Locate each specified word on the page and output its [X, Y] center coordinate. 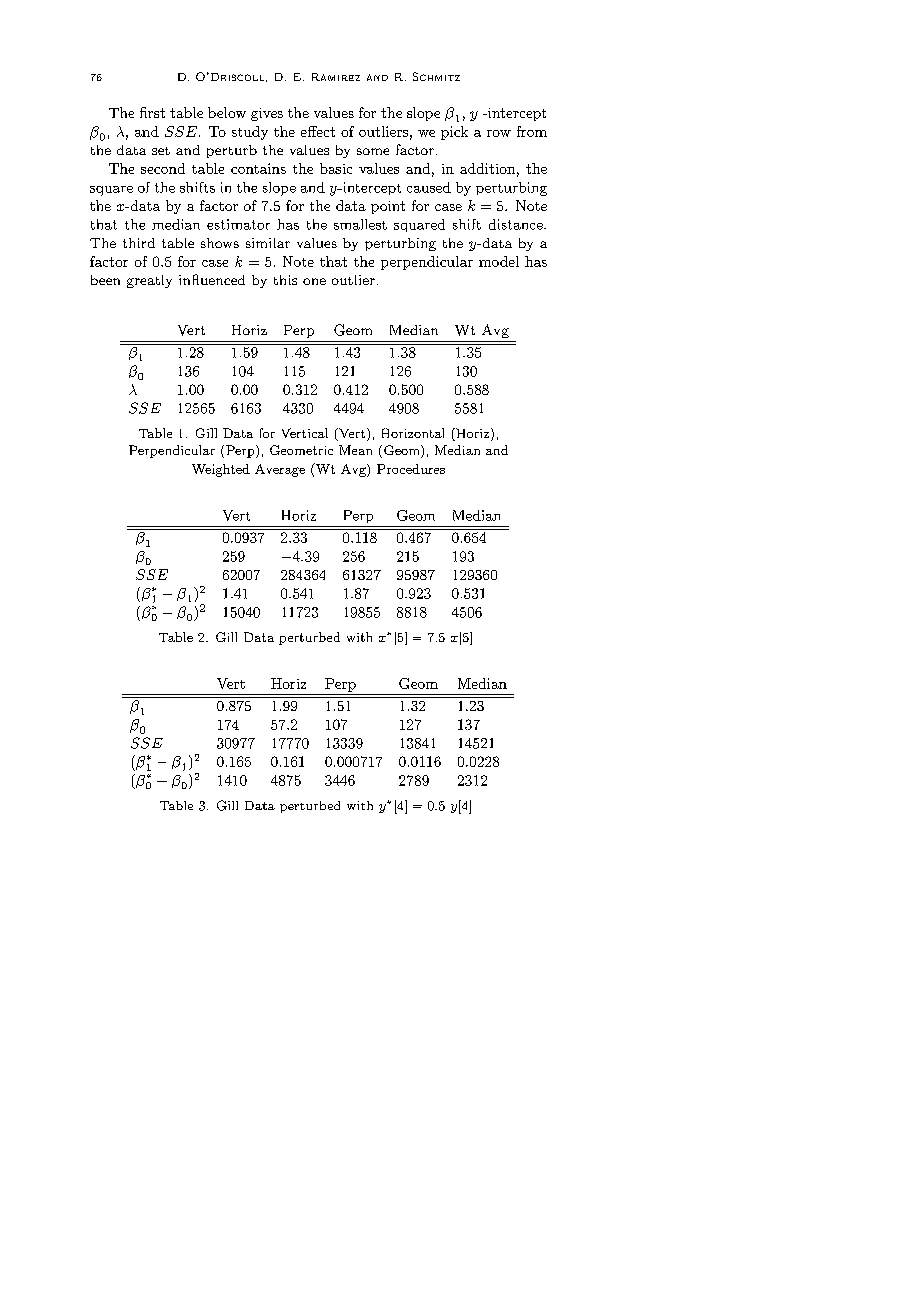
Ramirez [336, 77]
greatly [149, 281]
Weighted [221, 470]
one [314, 281]
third [139, 243]
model [499, 261]
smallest [360, 224]
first [152, 112]
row [499, 133]
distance [517, 224]
